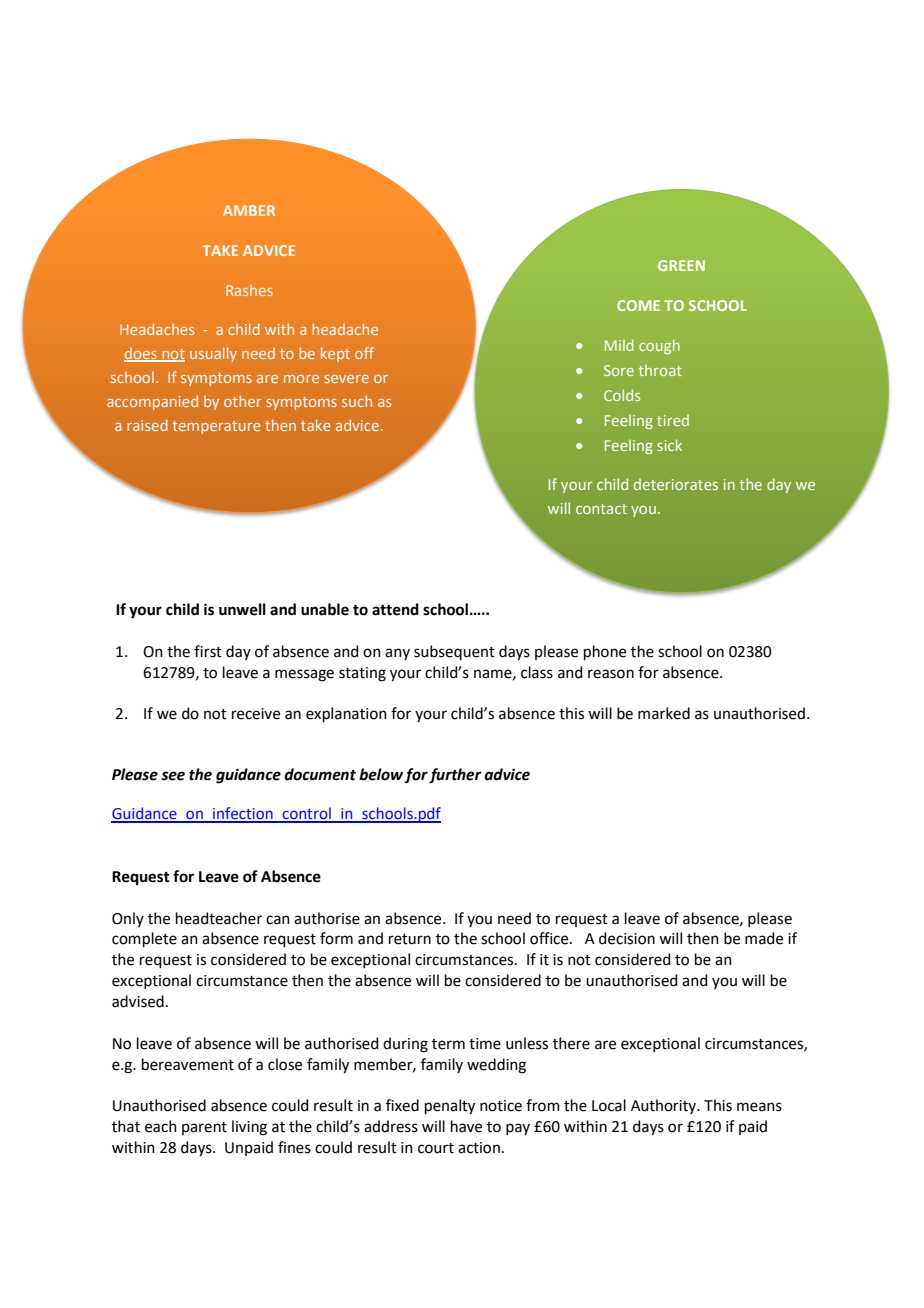 This image has height=1308, width=924. What do you see at coordinates (665, 1106) in the image?
I see `Authority` at bounding box center [665, 1106].
